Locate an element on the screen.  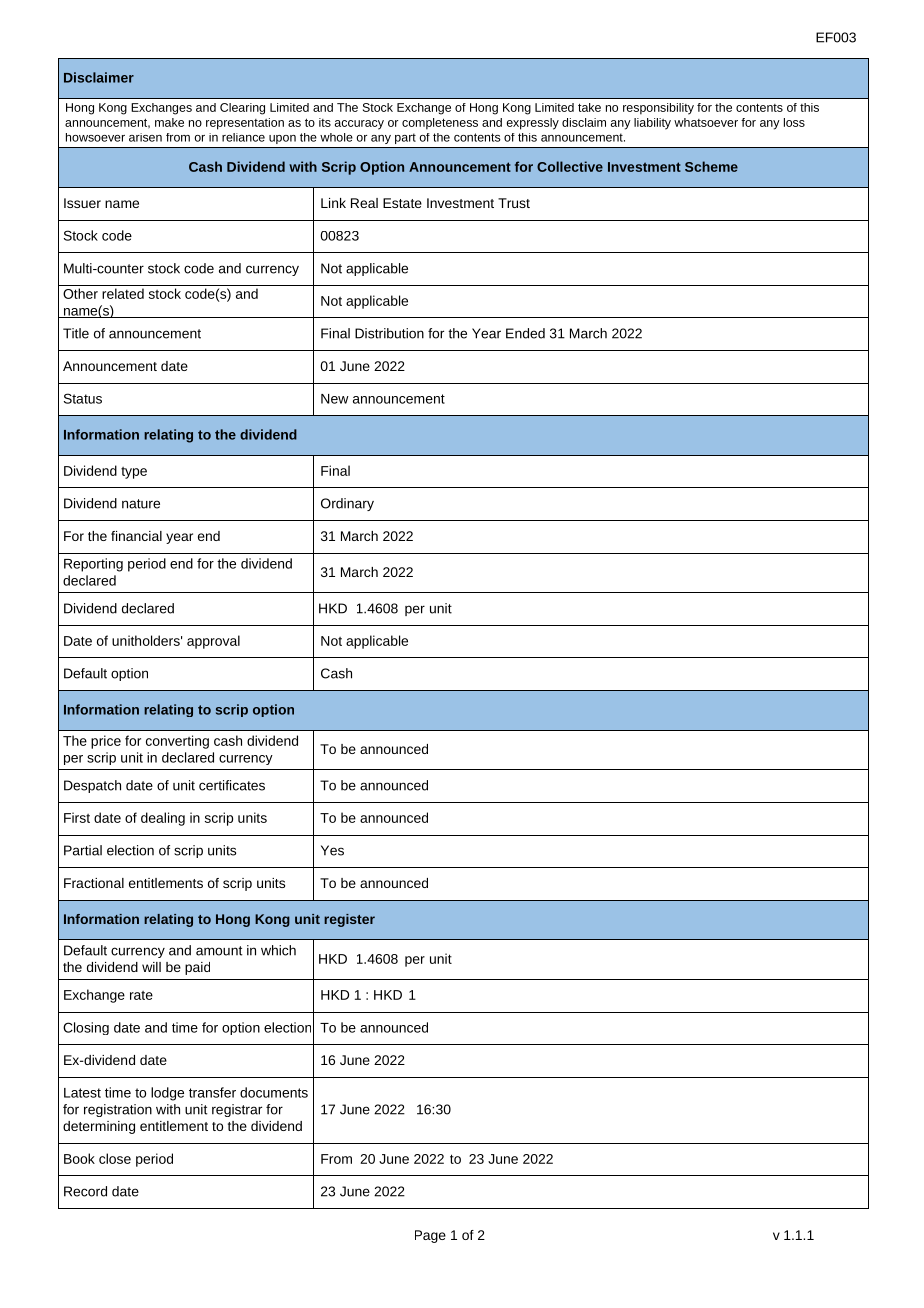
Yes is located at coordinates (332, 850).
